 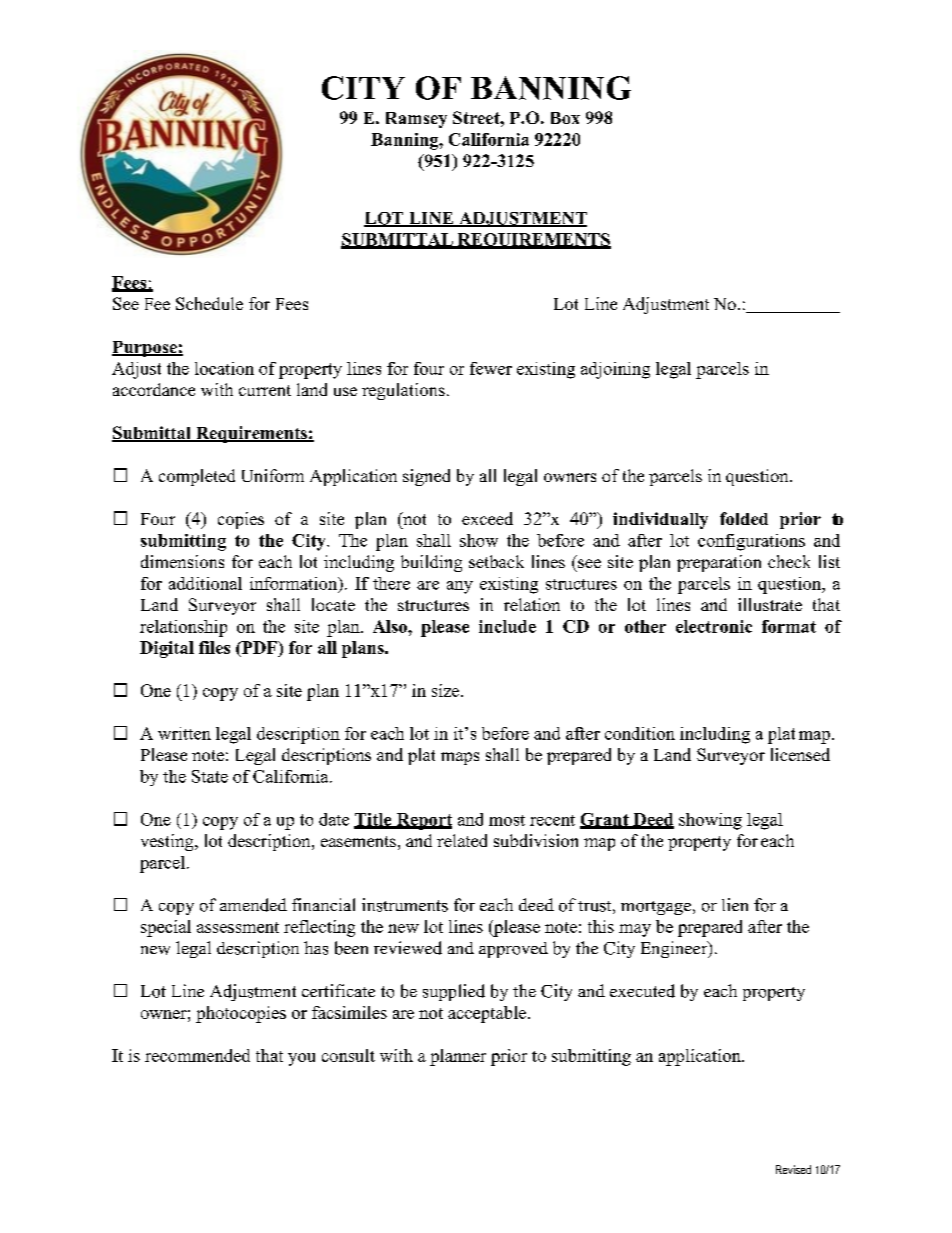 I want to click on recommended, so click(x=197, y=1055).
